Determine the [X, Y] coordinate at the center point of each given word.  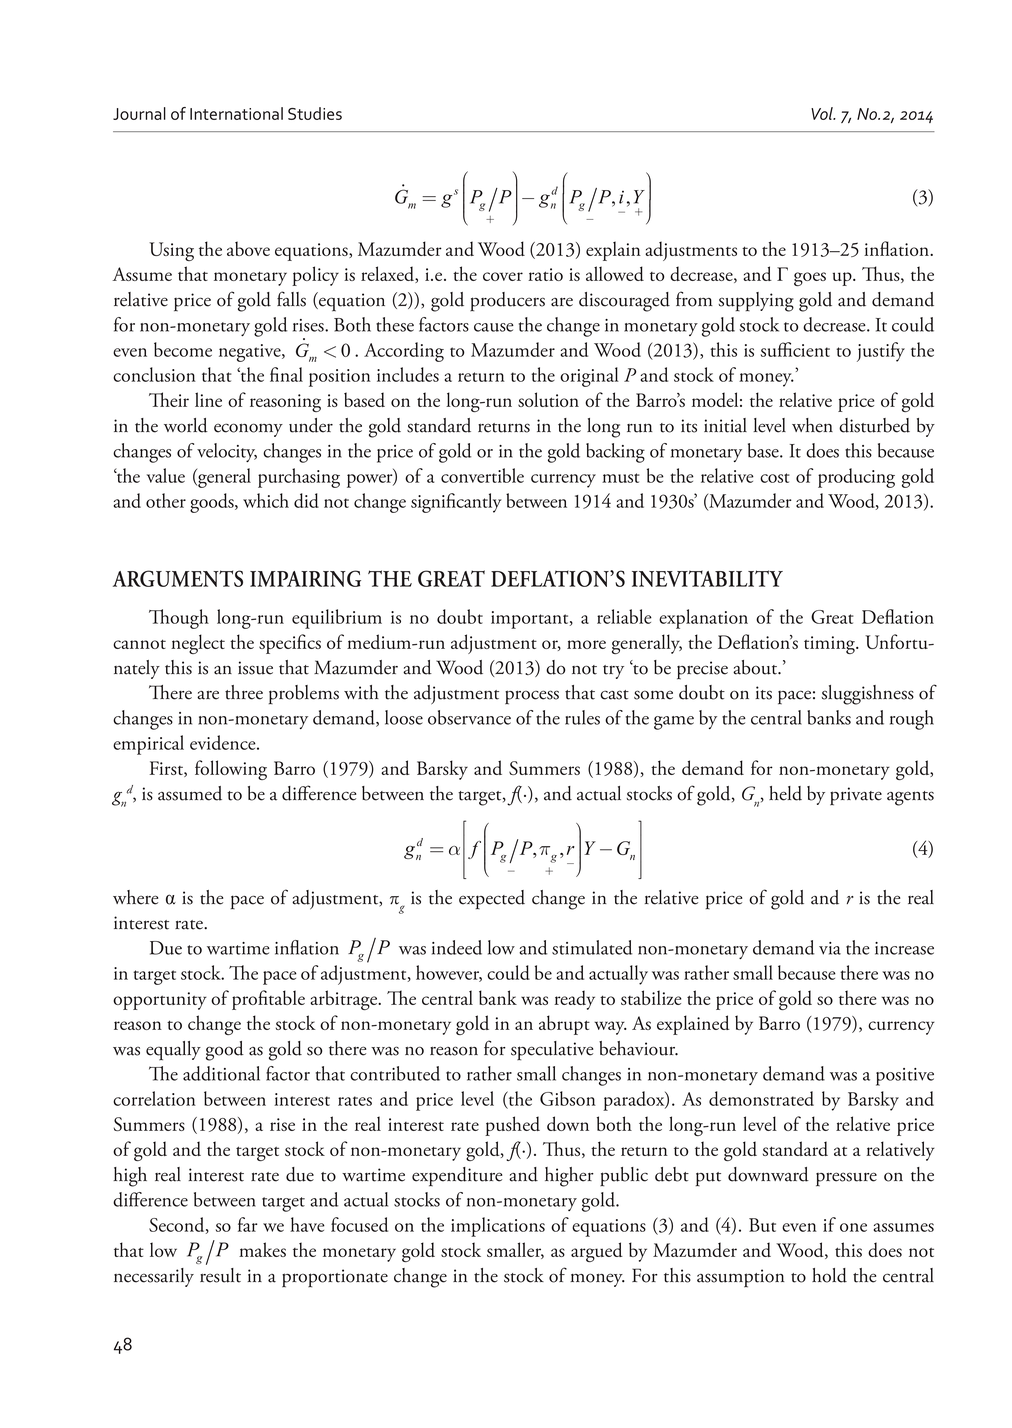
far [248, 1224]
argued [597, 1252]
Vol [823, 113]
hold [829, 1275]
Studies [315, 113]
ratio [545, 274]
